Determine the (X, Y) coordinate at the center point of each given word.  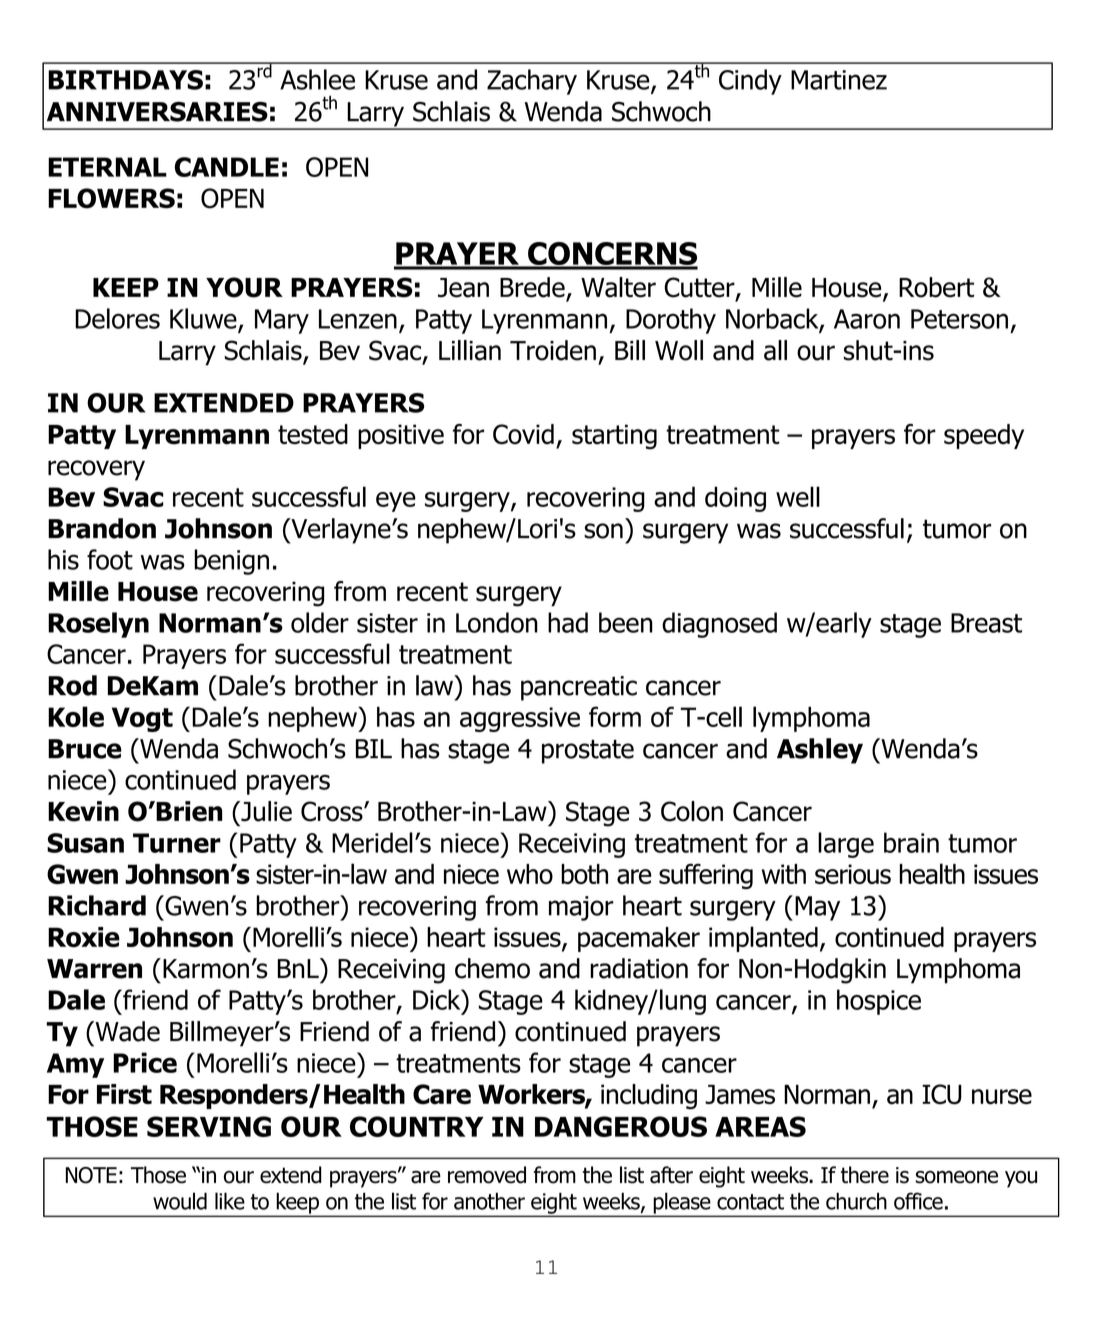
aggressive (520, 719)
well (798, 496)
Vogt (142, 719)
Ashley (820, 751)
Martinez (839, 80)
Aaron (867, 319)
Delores (117, 318)
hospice (879, 1002)
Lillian (470, 350)
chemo (492, 968)
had (568, 622)
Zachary (532, 82)
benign (231, 562)
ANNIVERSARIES (157, 112)
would (180, 1201)
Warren (94, 969)
